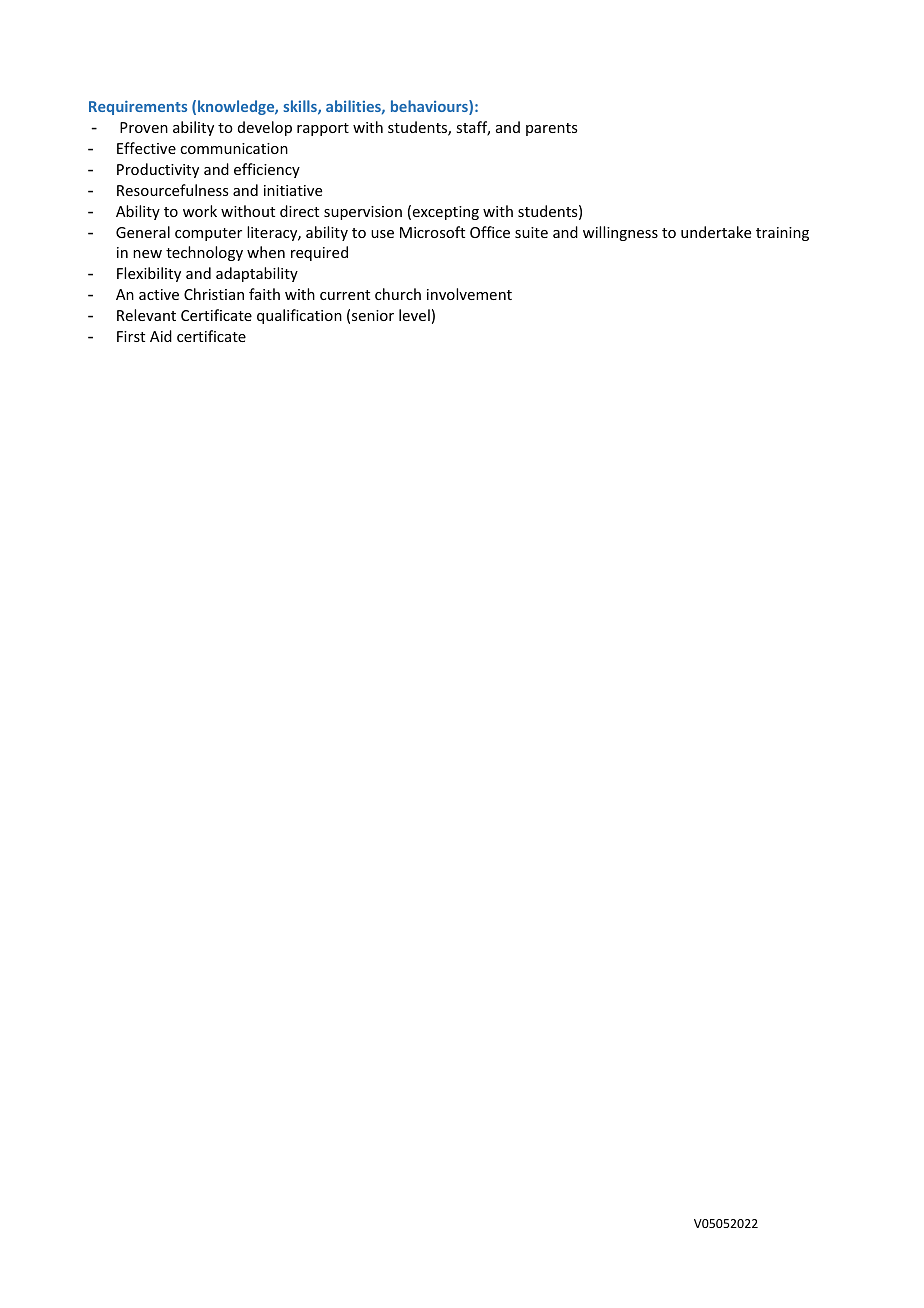 This document has width=924, height=1308. Describe the element at coordinates (200, 211) in the document. I see `work` at that location.
